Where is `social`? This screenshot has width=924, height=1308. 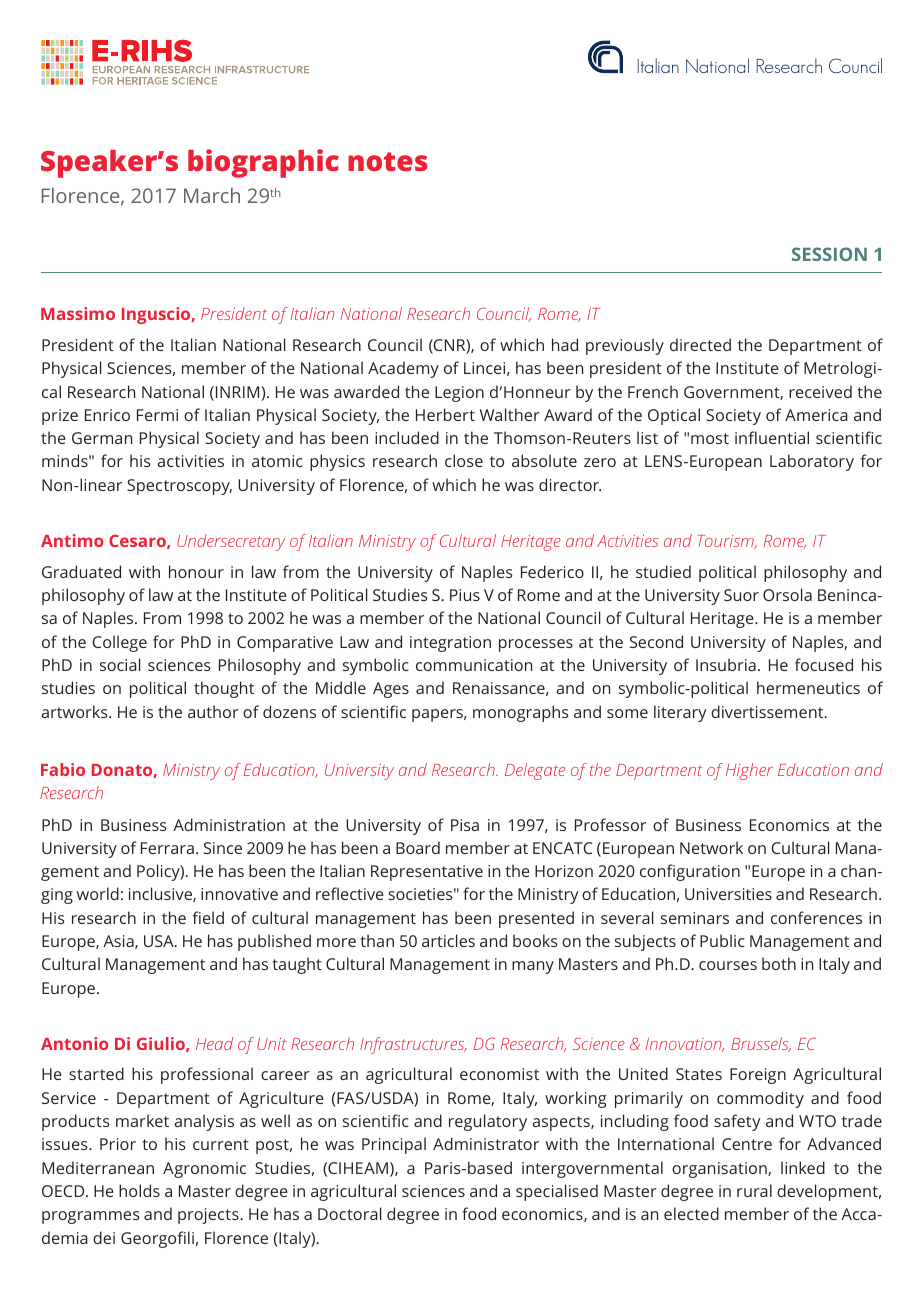
social is located at coordinates (120, 664).
